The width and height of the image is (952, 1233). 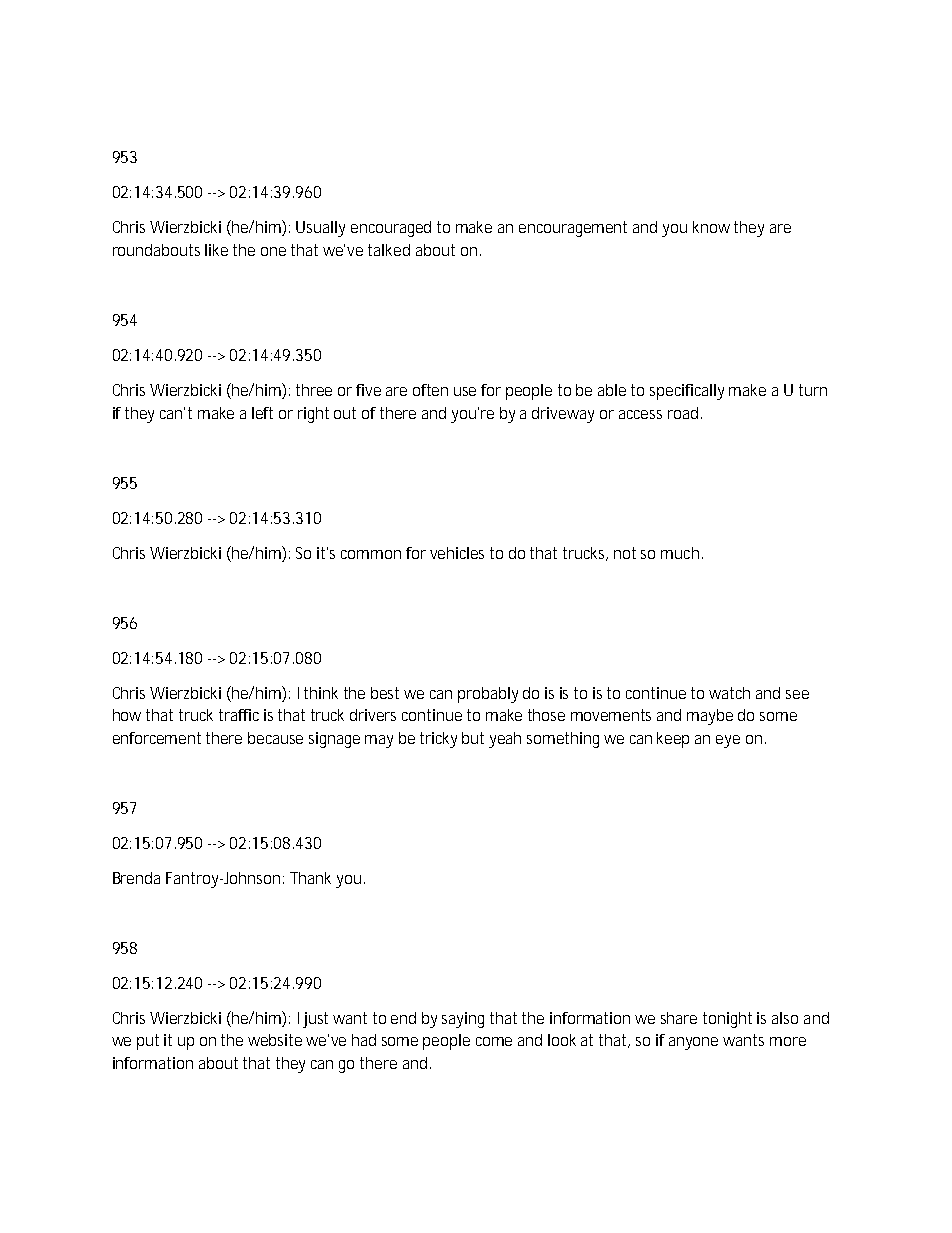 What do you see at coordinates (148, 1042) in the image?
I see `put` at bounding box center [148, 1042].
